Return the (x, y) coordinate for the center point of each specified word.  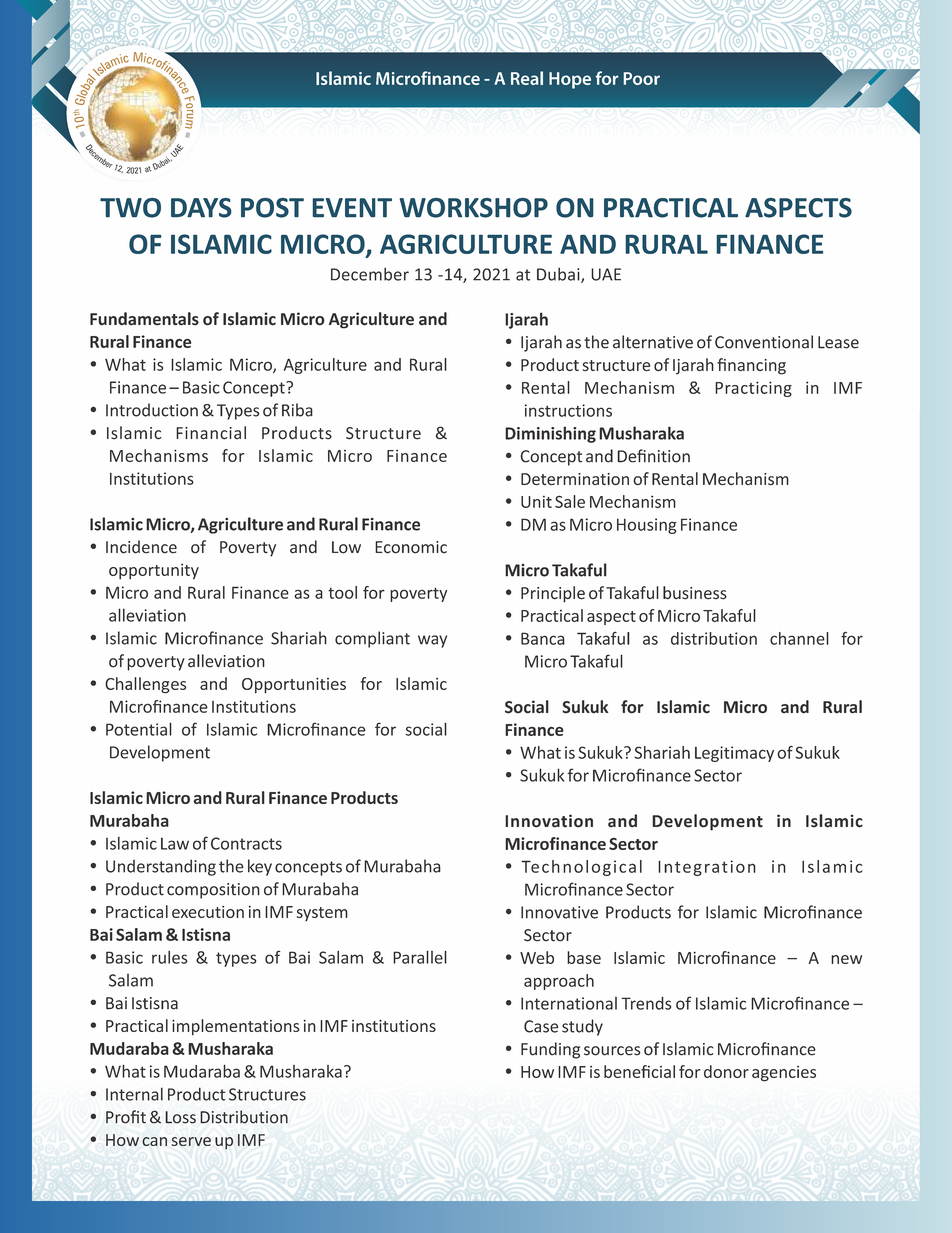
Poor (641, 78)
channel (799, 638)
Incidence (141, 547)
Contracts (246, 843)
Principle (553, 594)
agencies (784, 1074)
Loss (180, 1117)
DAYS (201, 208)
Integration (707, 868)
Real (527, 78)
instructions (568, 410)
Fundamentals (144, 319)
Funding (550, 1050)
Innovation (549, 821)
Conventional (764, 342)
